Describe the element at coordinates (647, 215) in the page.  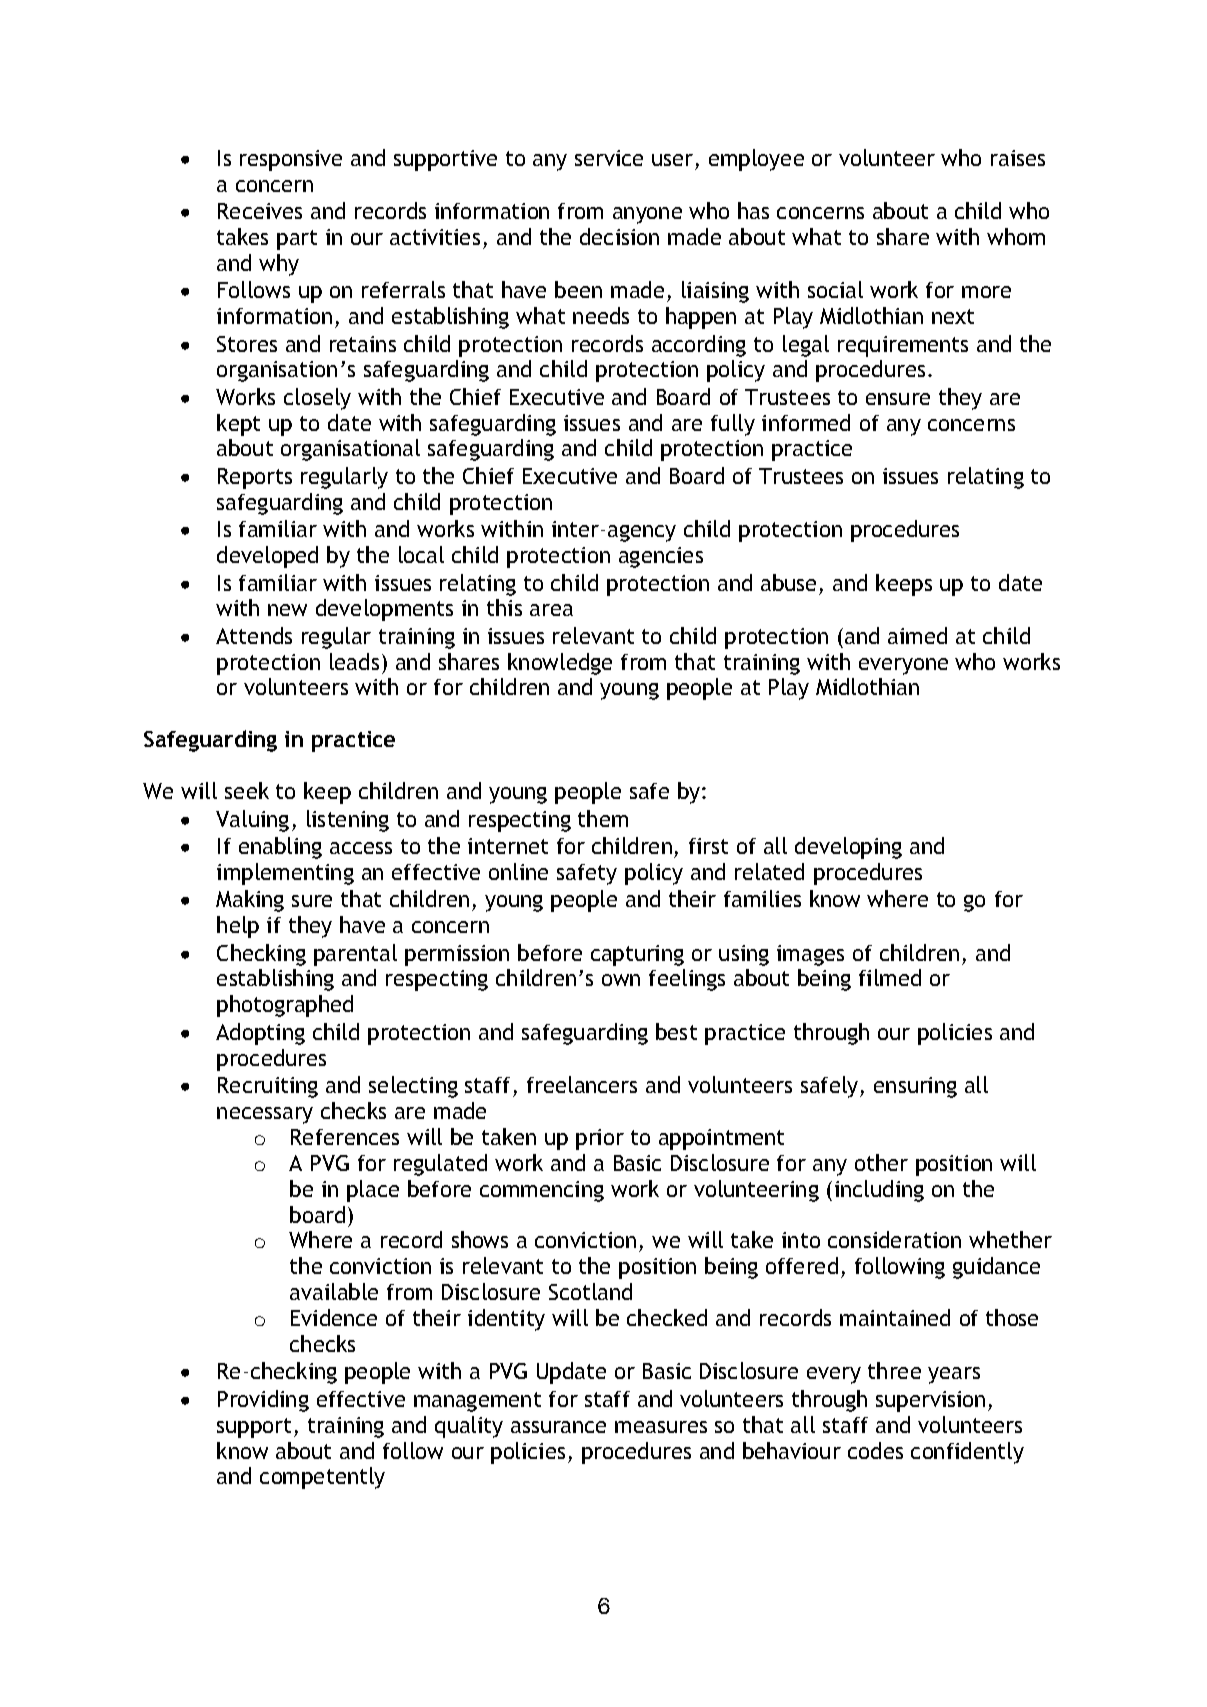
I see `anyone` at that location.
